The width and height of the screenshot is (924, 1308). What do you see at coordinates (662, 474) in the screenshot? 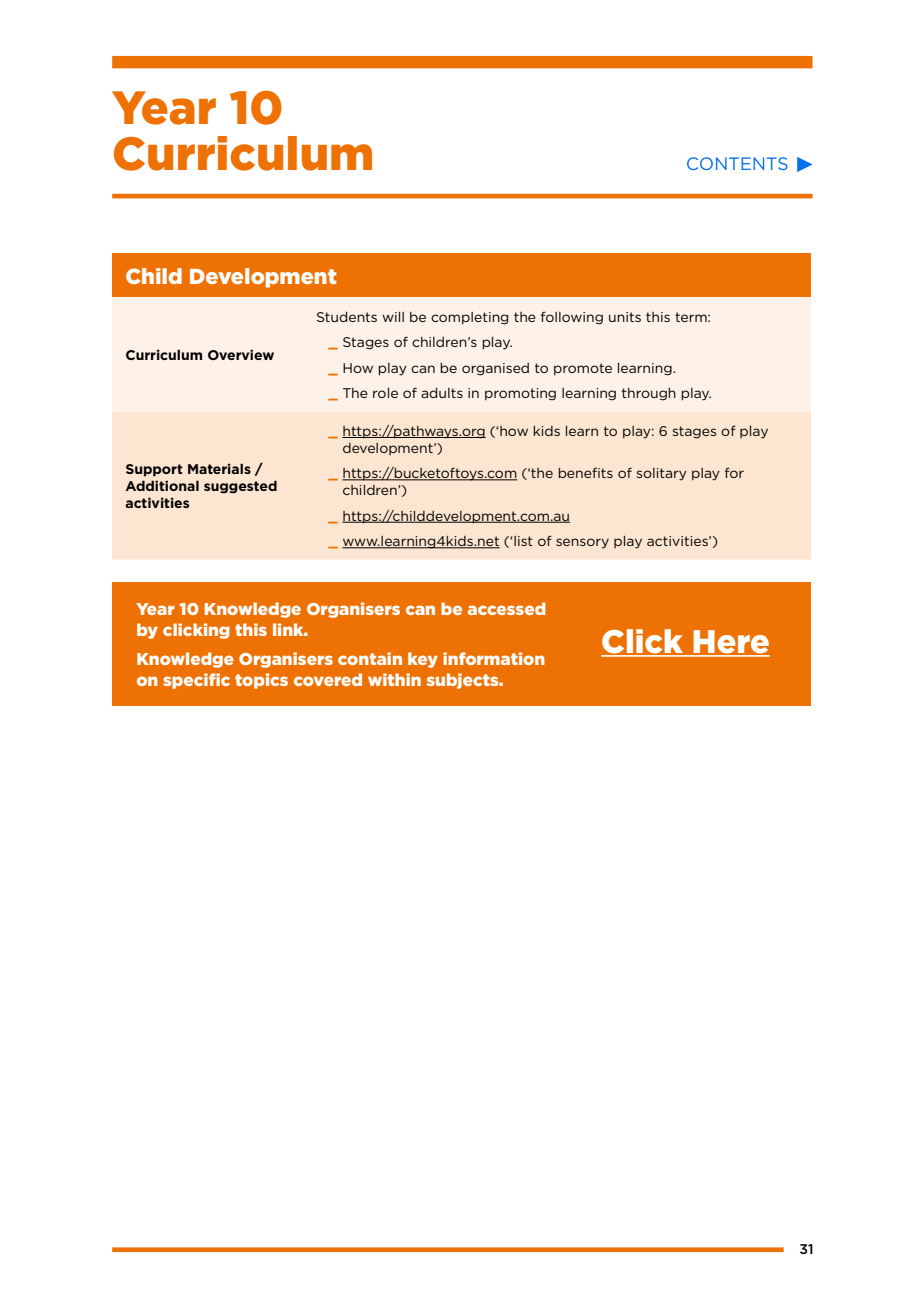
I see `solitary` at bounding box center [662, 474].
